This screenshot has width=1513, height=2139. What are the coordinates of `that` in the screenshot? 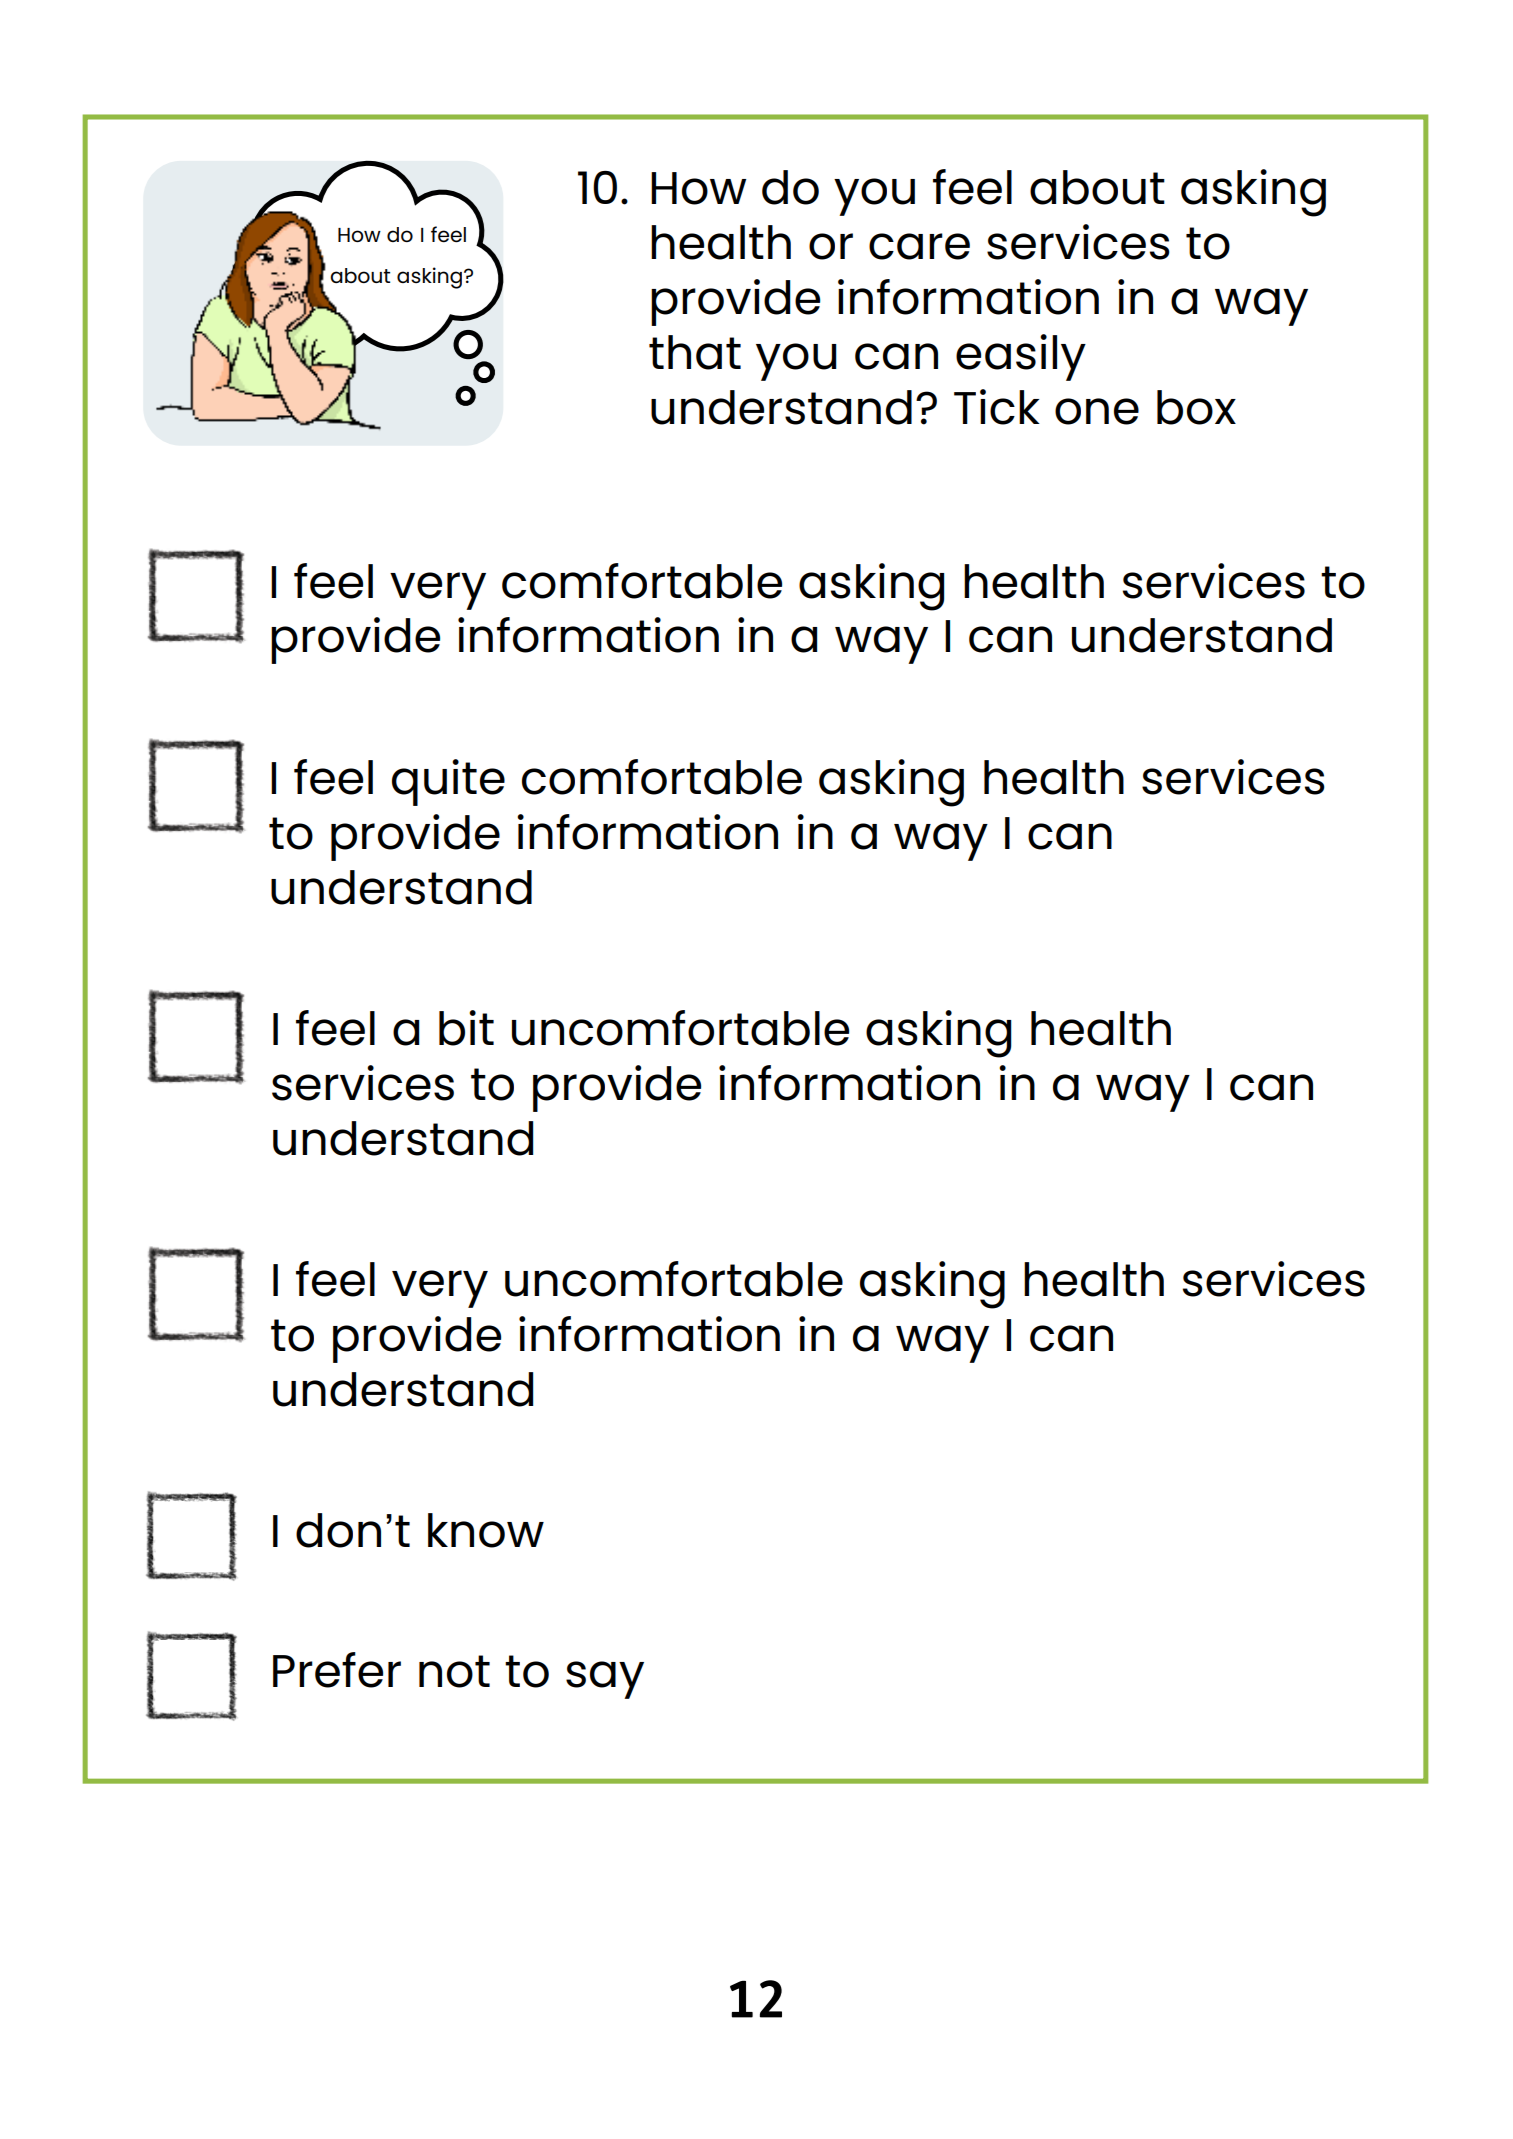 It's located at (695, 352).
